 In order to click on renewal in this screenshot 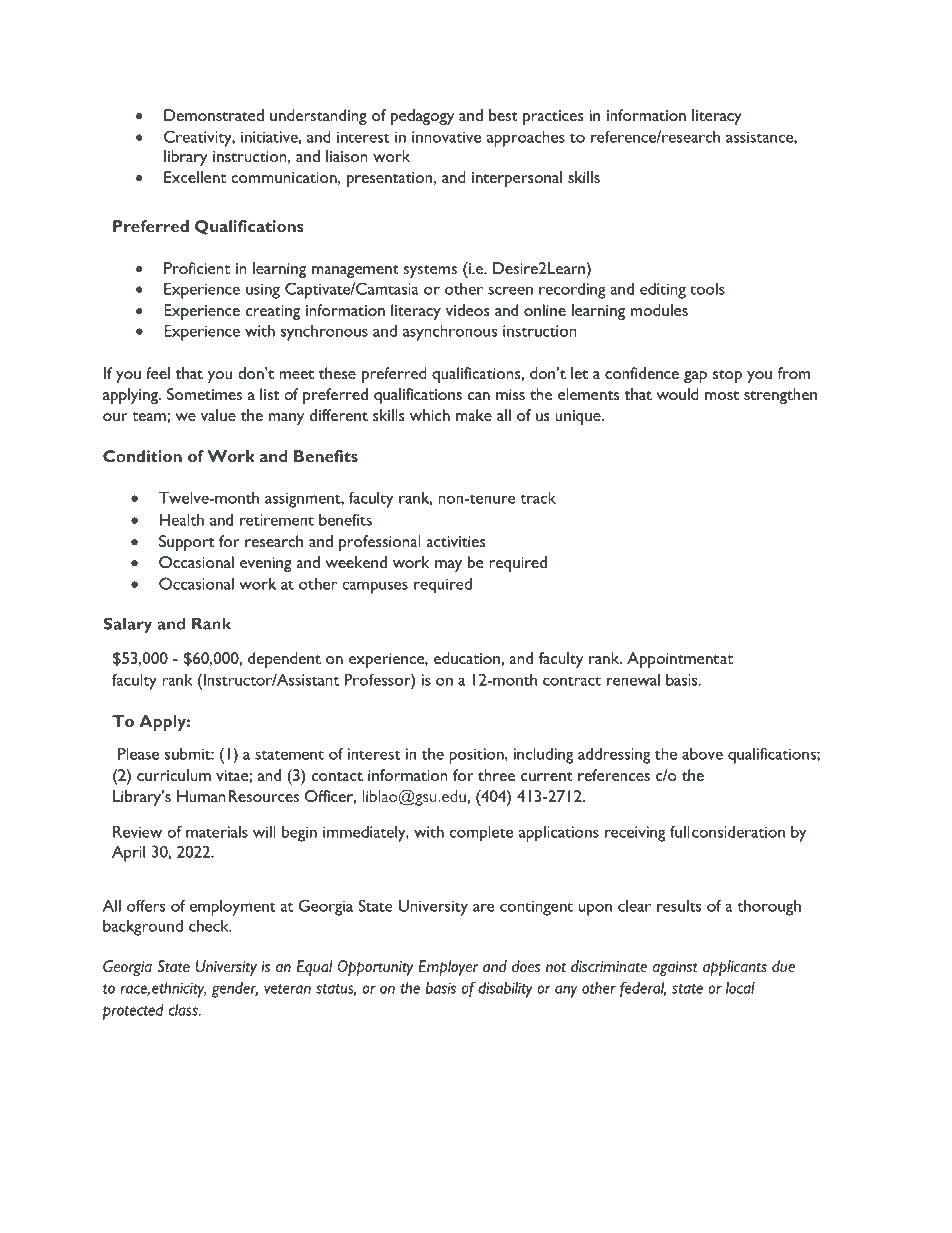, I will do `click(633, 680)`.
